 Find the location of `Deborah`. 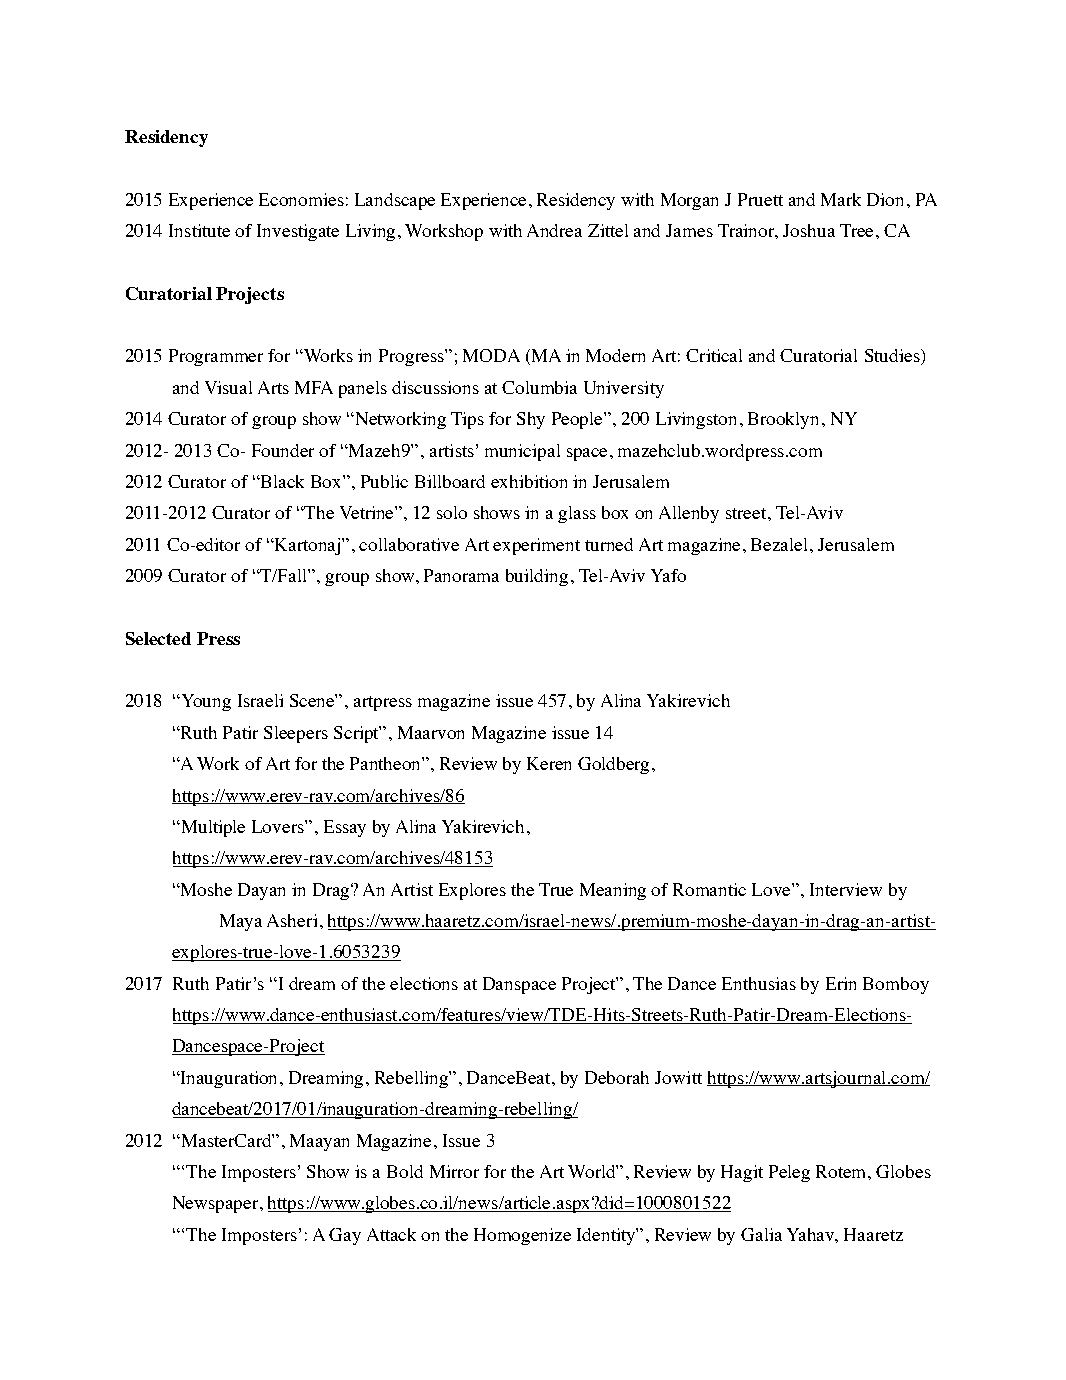

Deborah is located at coordinates (617, 1077).
